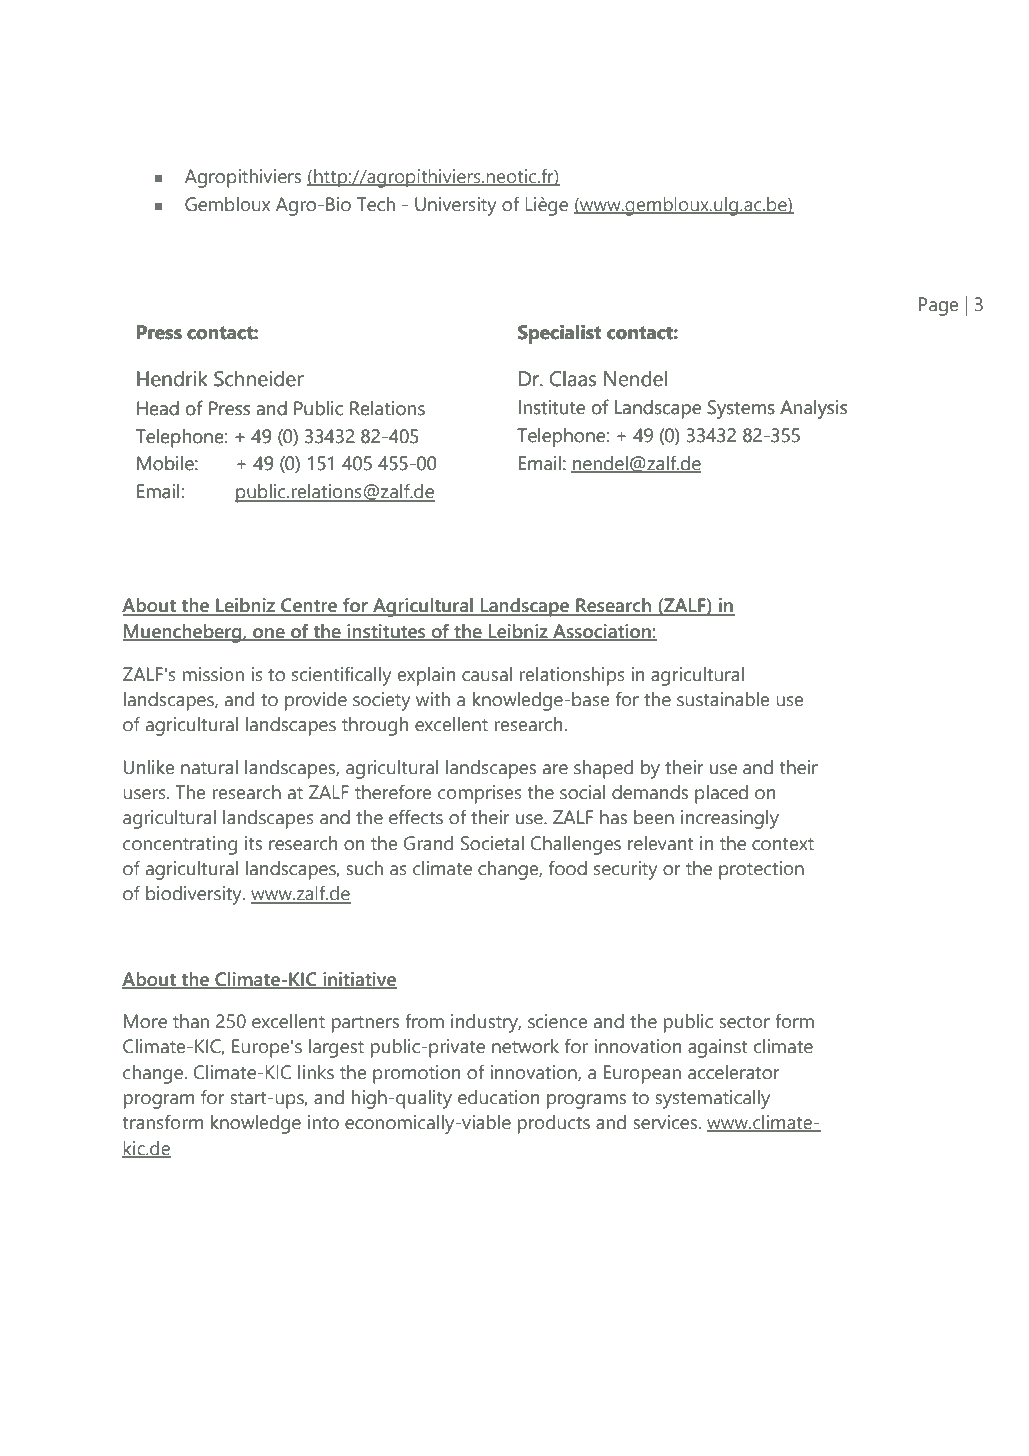  What do you see at coordinates (733, 1072) in the screenshot?
I see `accelerator` at bounding box center [733, 1072].
